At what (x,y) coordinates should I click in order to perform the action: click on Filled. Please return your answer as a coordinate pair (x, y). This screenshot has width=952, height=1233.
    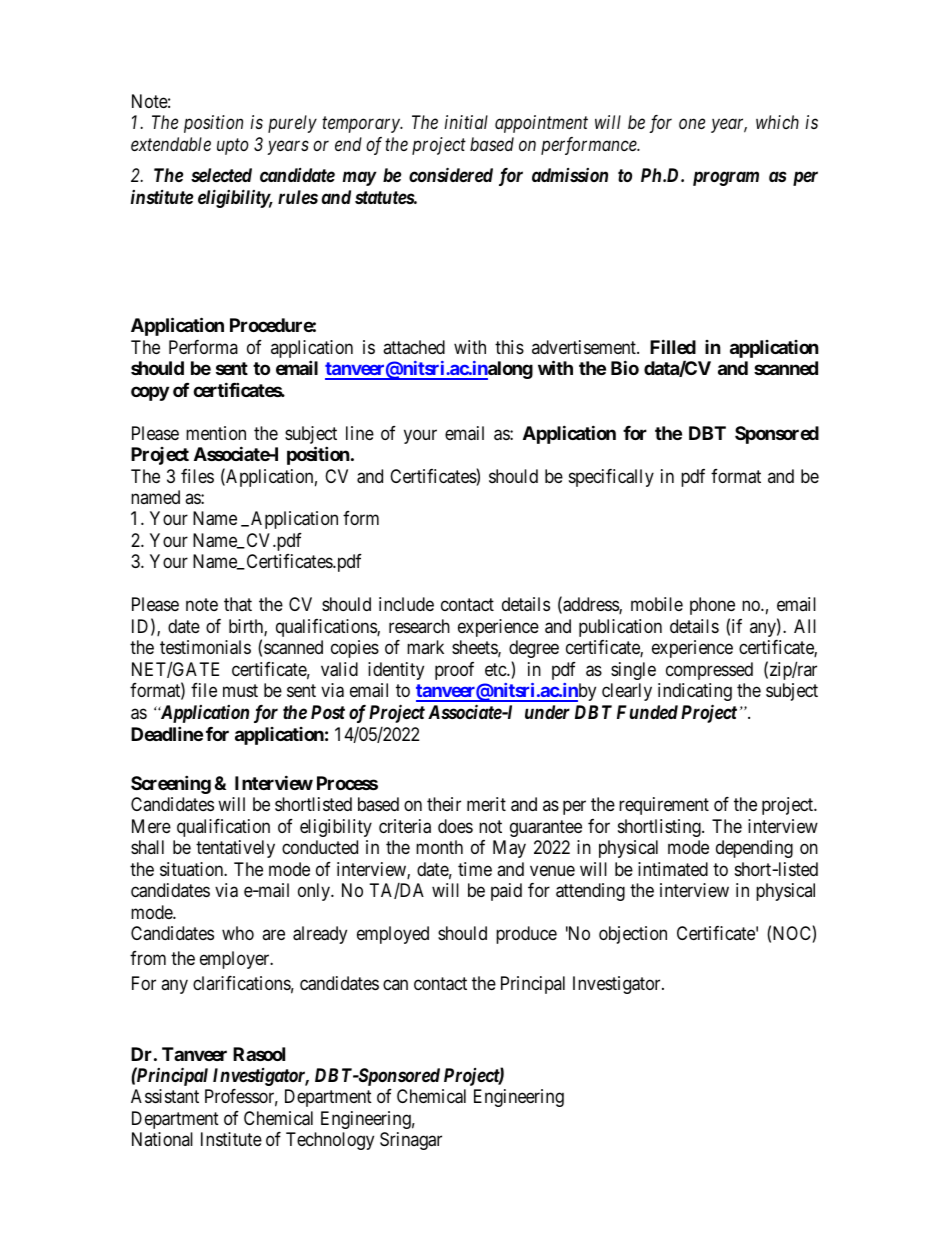
    Looking at the image, I should click on (673, 346).
